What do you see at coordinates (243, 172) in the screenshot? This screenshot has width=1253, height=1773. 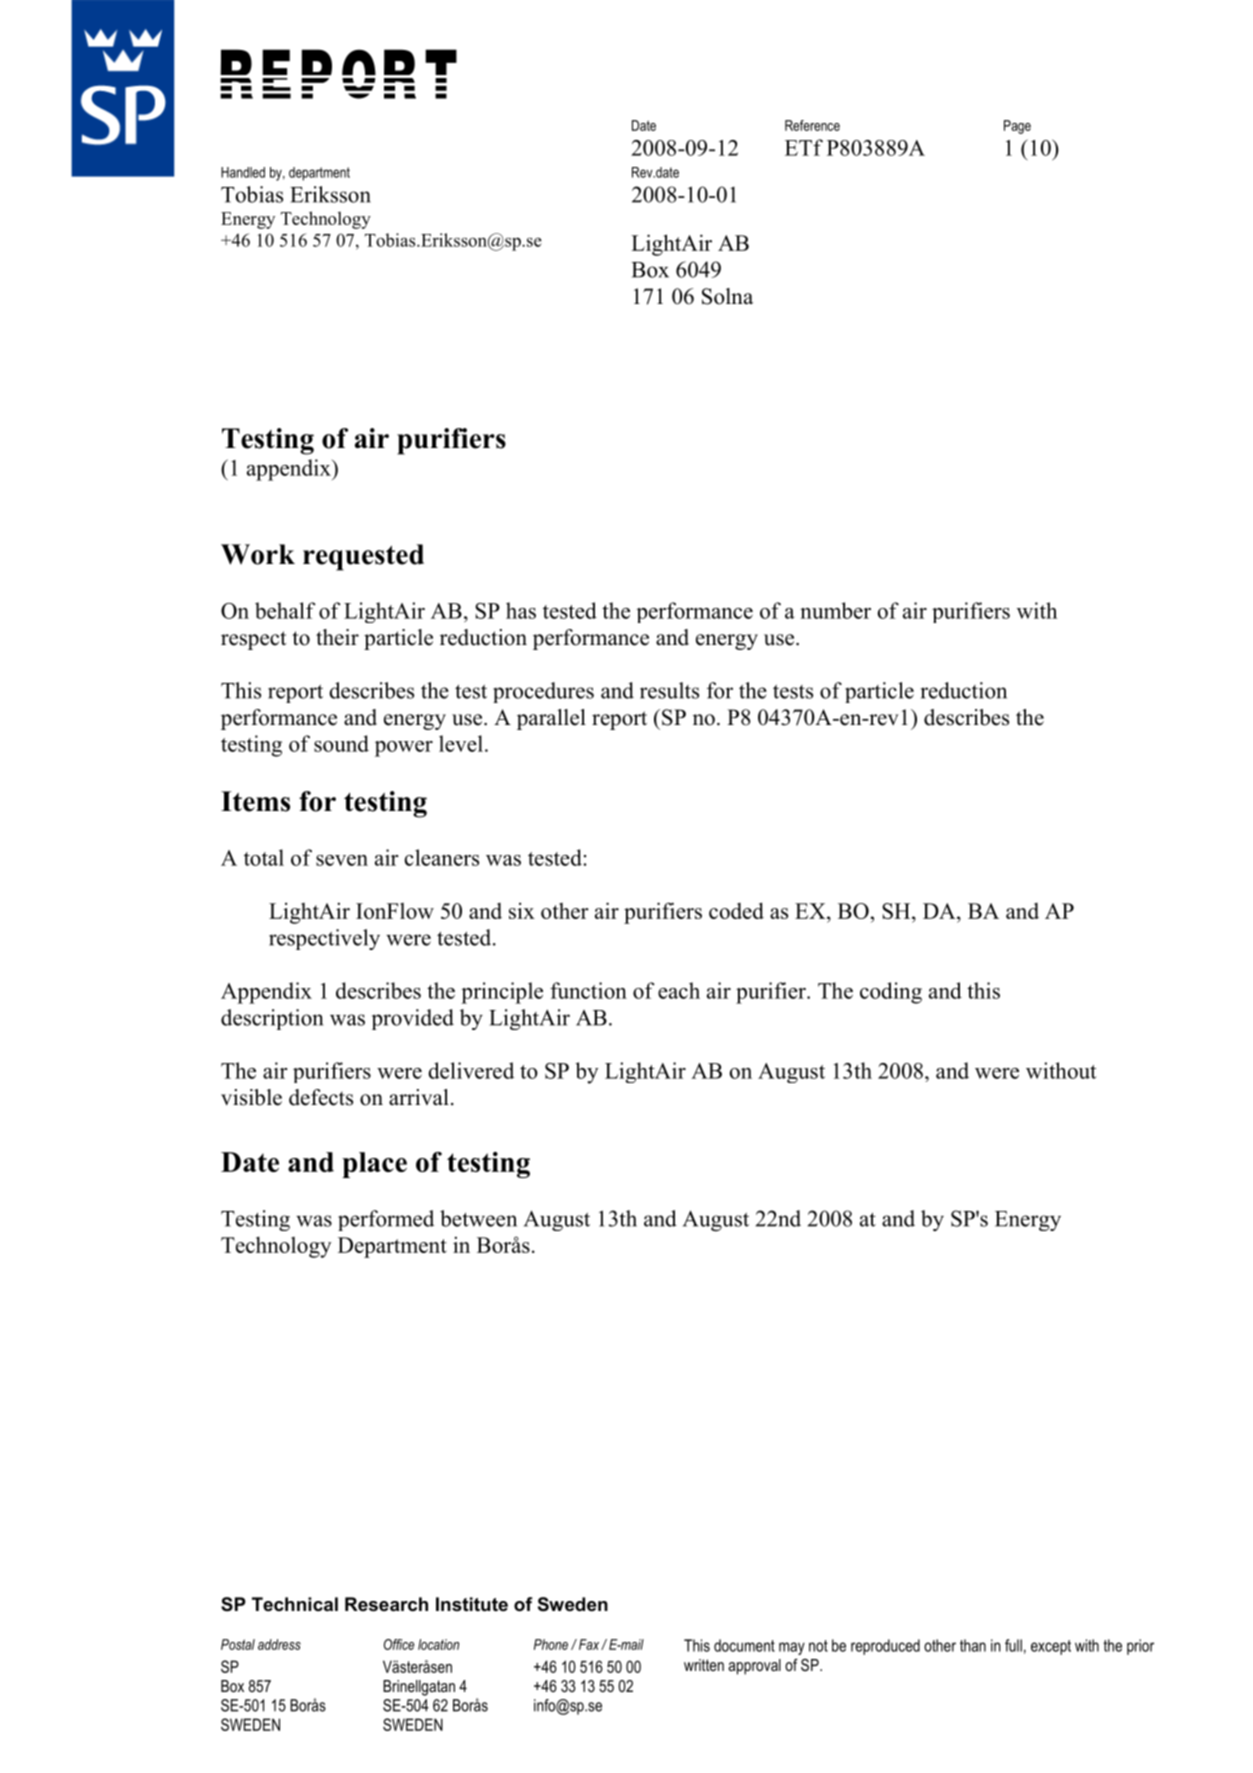 I see `Handled` at bounding box center [243, 172].
